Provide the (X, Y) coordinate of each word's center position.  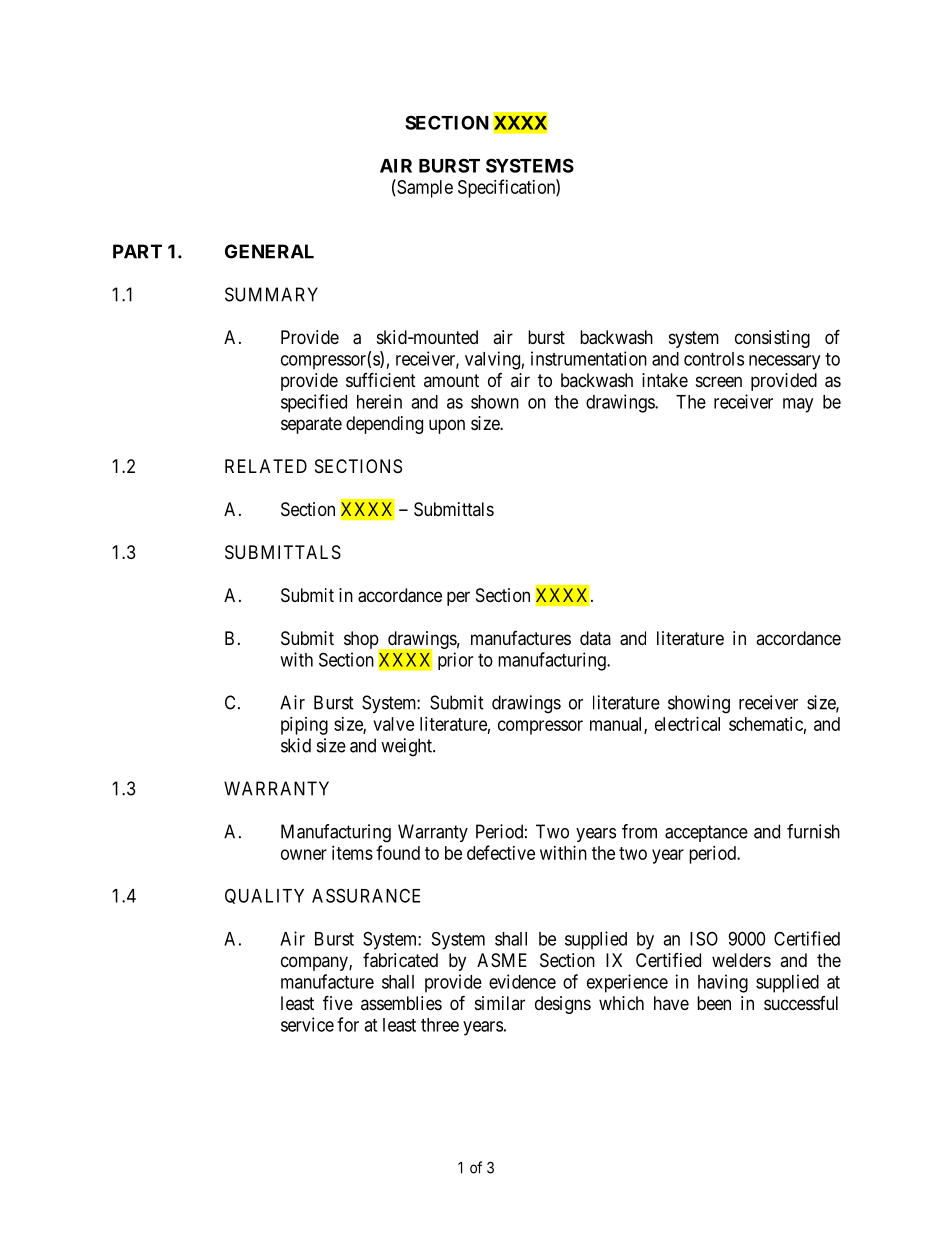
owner (304, 854)
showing (699, 704)
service (307, 1024)
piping (304, 726)
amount (451, 380)
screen (719, 381)
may (798, 405)
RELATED (266, 466)
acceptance (706, 833)
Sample (424, 188)
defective (501, 852)
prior (455, 661)
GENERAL (269, 251)
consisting (772, 339)
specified (314, 403)
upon (447, 426)
